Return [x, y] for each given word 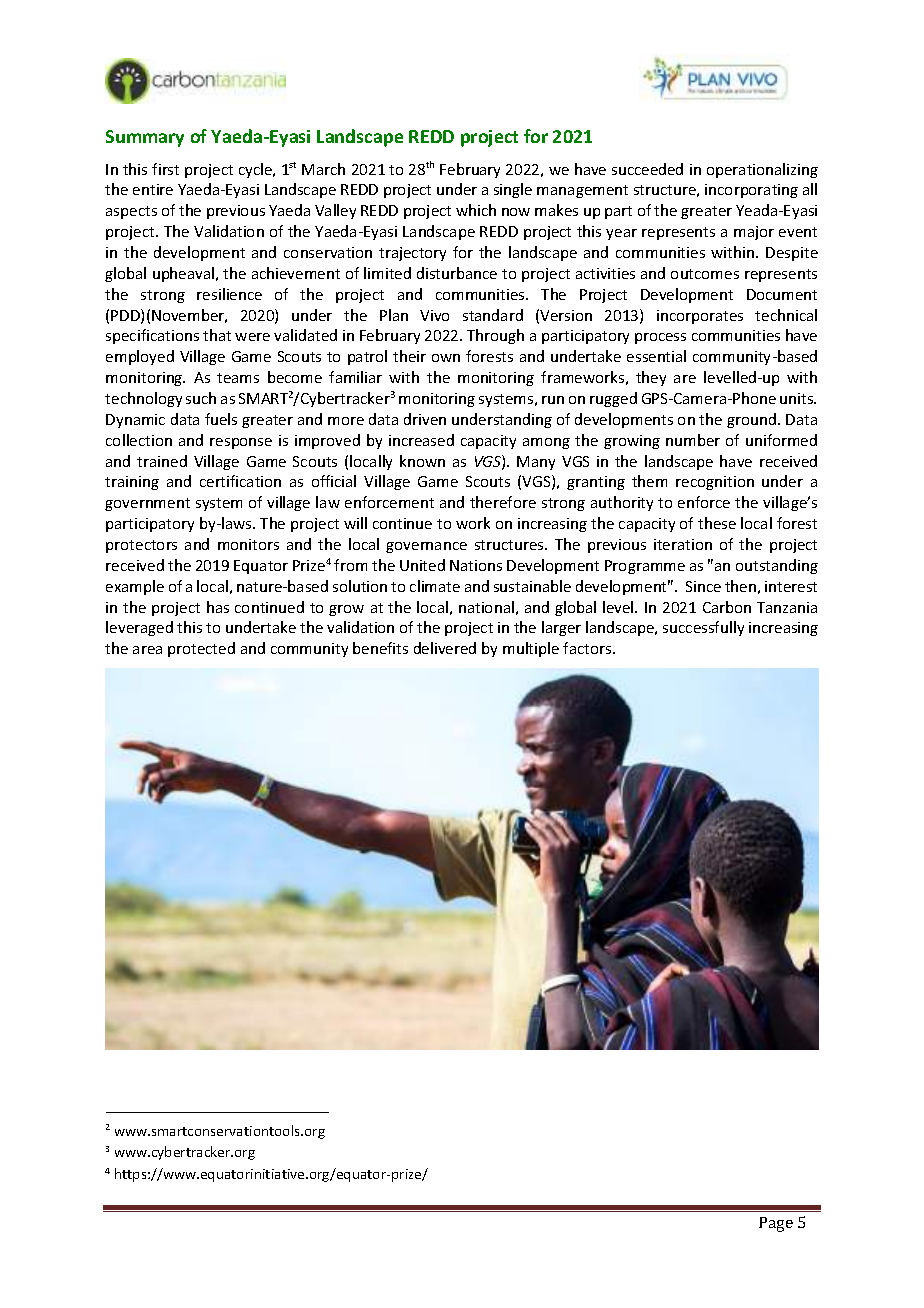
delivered [445, 648]
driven [425, 419]
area [147, 650]
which [476, 210]
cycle [256, 170]
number [693, 440]
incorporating [751, 191]
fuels [221, 419]
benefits [380, 648]
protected [201, 649]
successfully [703, 628]
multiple [531, 649]
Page [776, 1224]
